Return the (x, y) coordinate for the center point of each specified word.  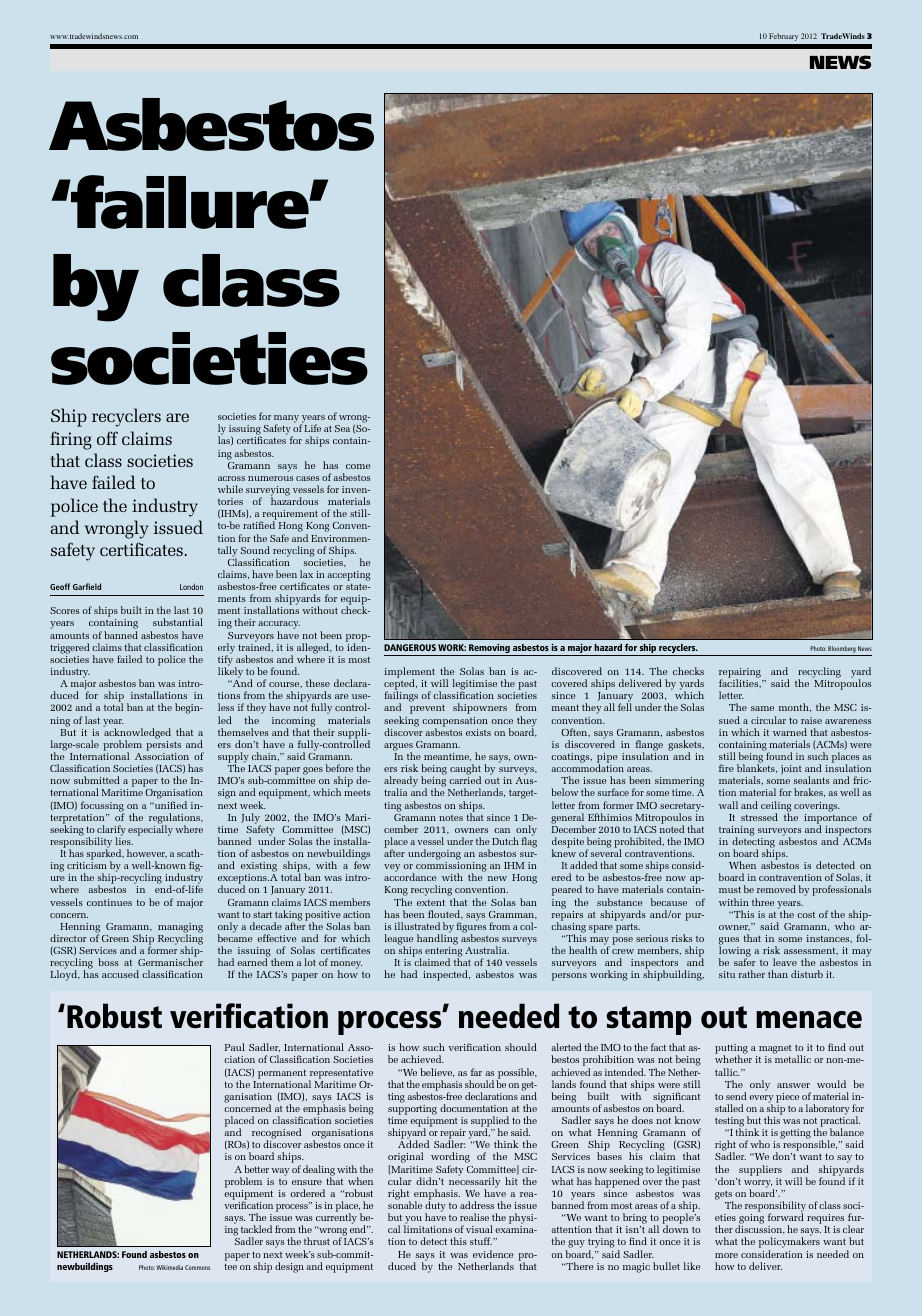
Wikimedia (169, 1267)
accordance (410, 877)
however (147, 853)
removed (776, 889)
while (230, 489)
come (358, 466)
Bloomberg (842, 649)
